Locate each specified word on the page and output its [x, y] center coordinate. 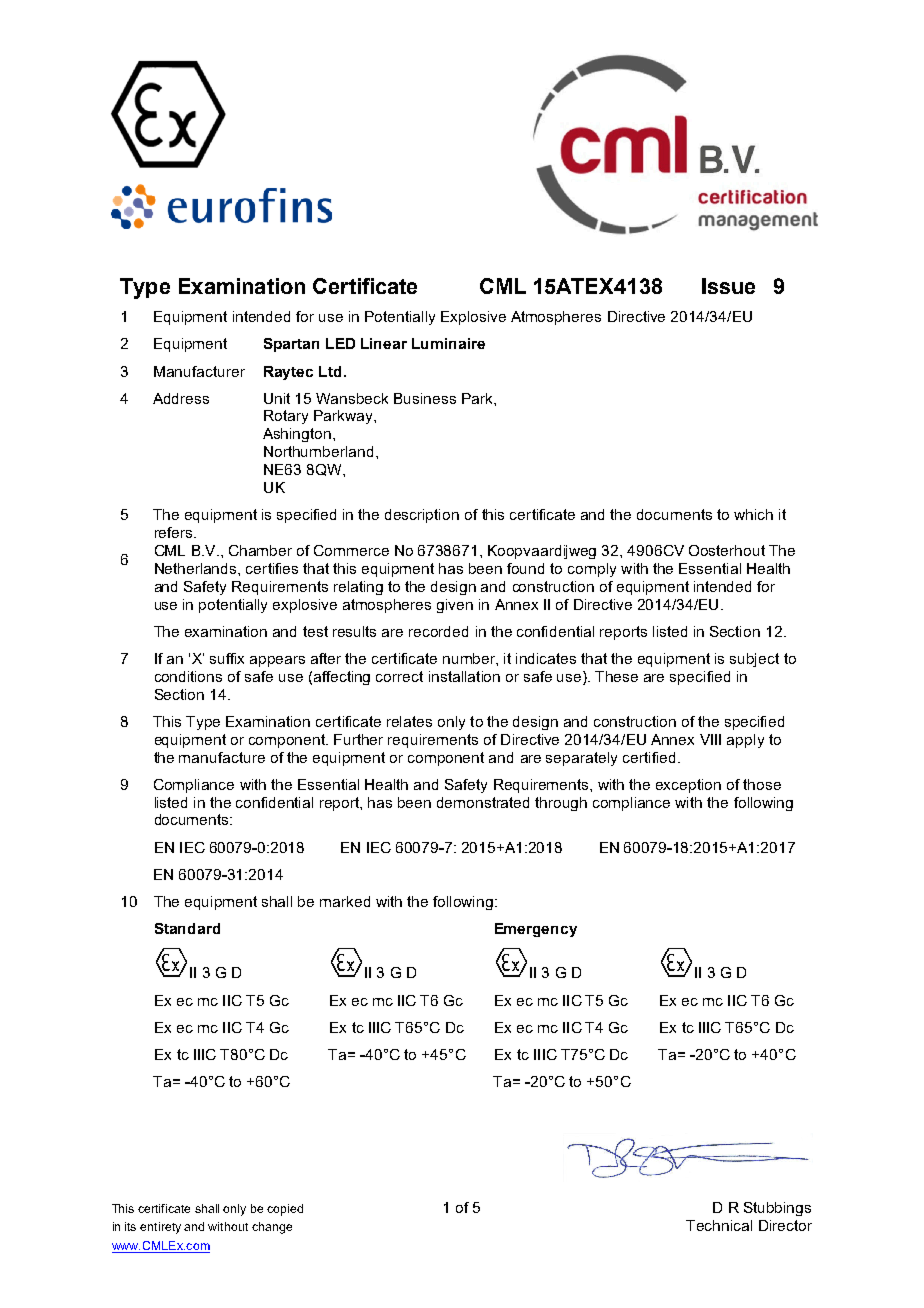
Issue [728, 286]
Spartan [291, 345]
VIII [710, 739]
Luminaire [448, 343]
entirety [160, 1228]
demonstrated [483, 802]
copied [285, 1210]
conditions [188, 676]
